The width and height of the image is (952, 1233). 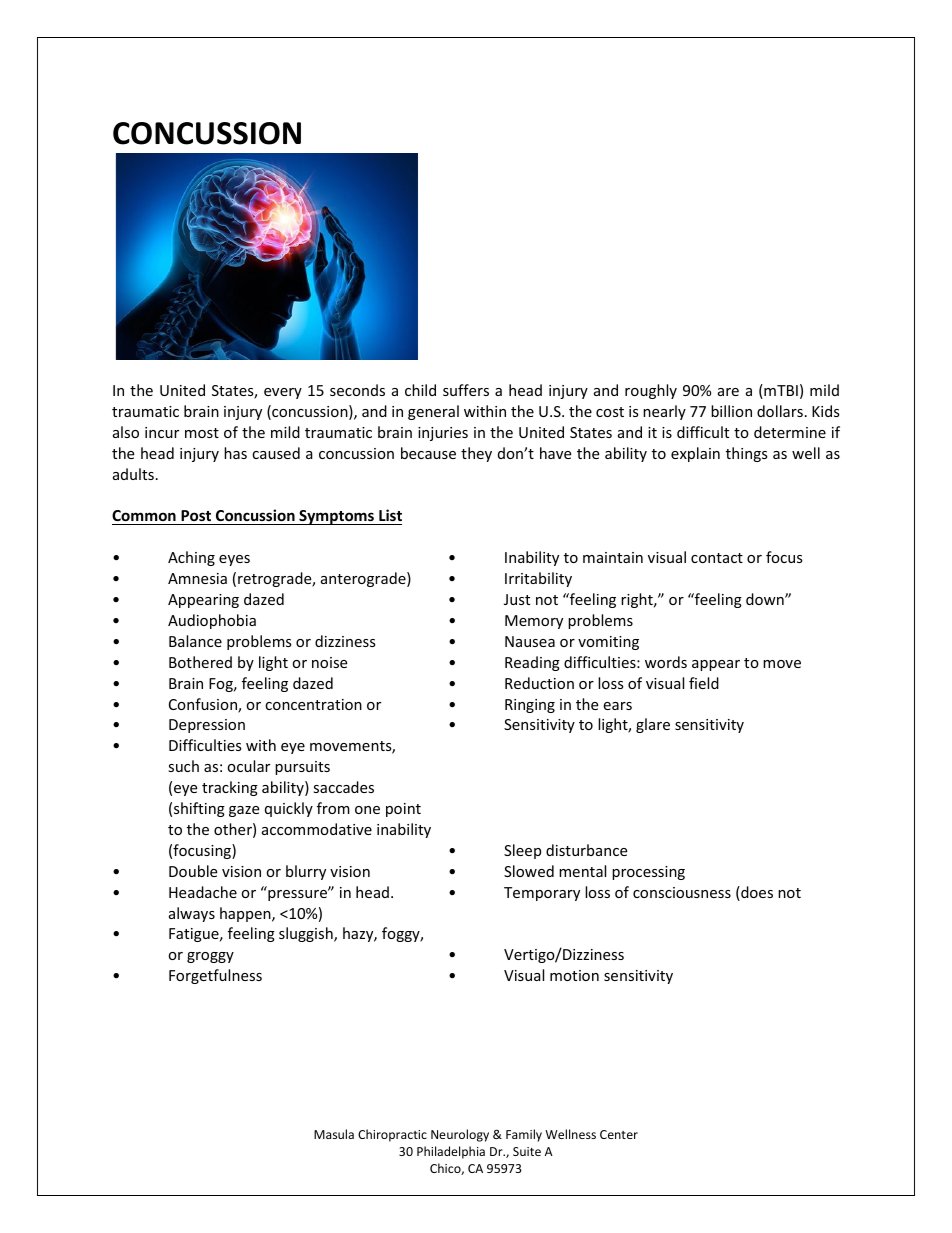 What do you see at coordinates (202, 433) in the image?
I see `most` at bounding box center [202, 433].
